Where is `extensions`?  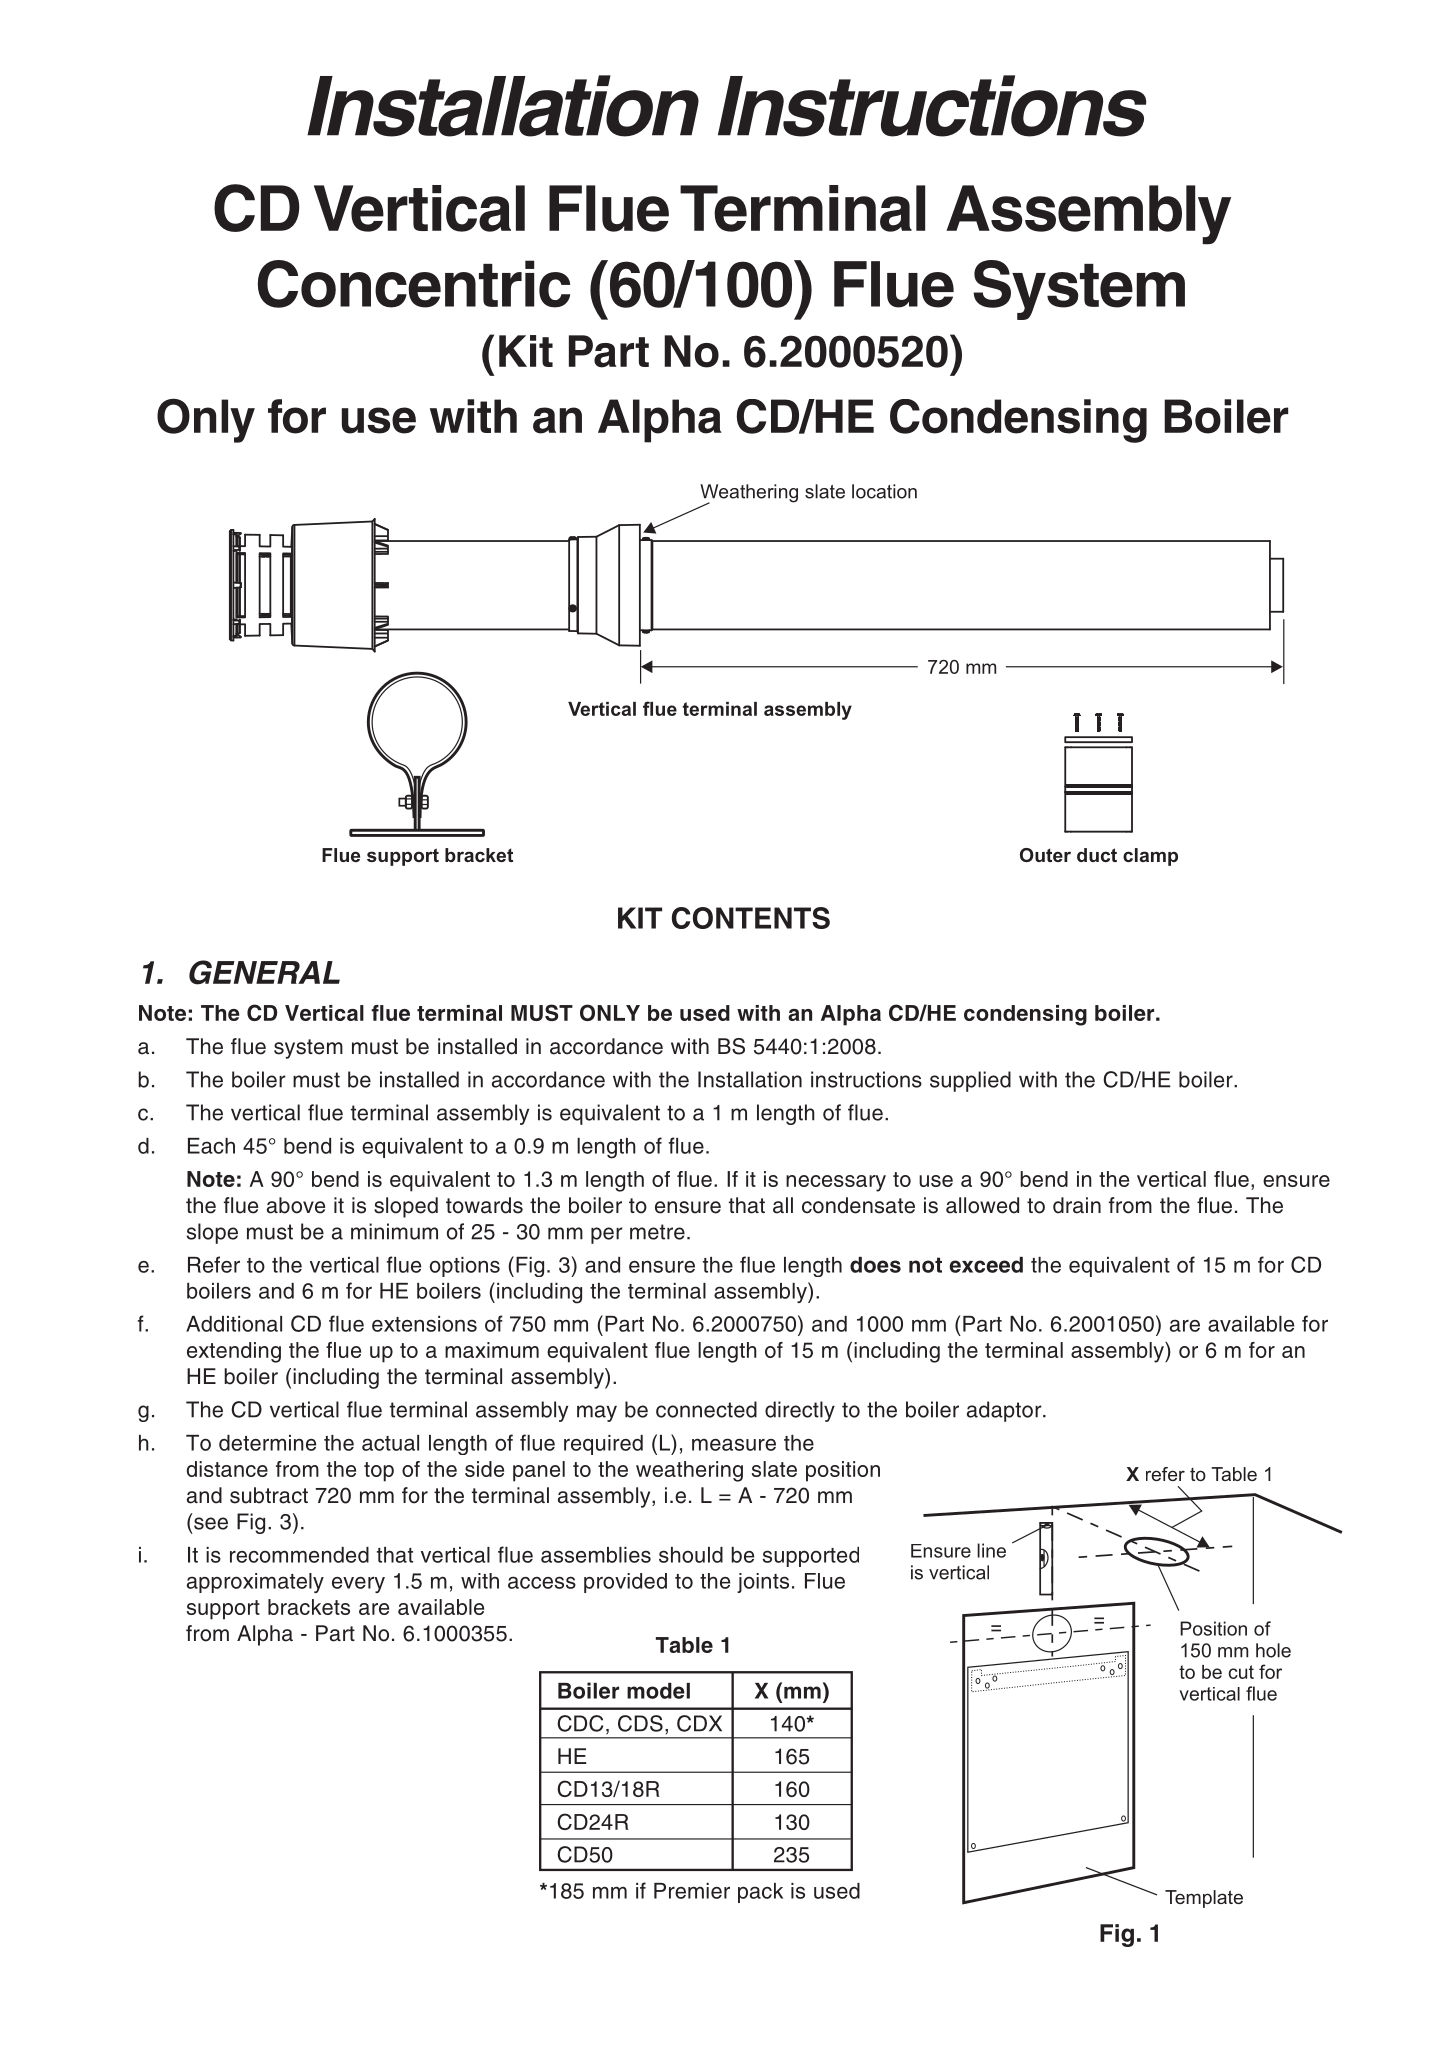 extensions is located at coordinates (424, 1324).
